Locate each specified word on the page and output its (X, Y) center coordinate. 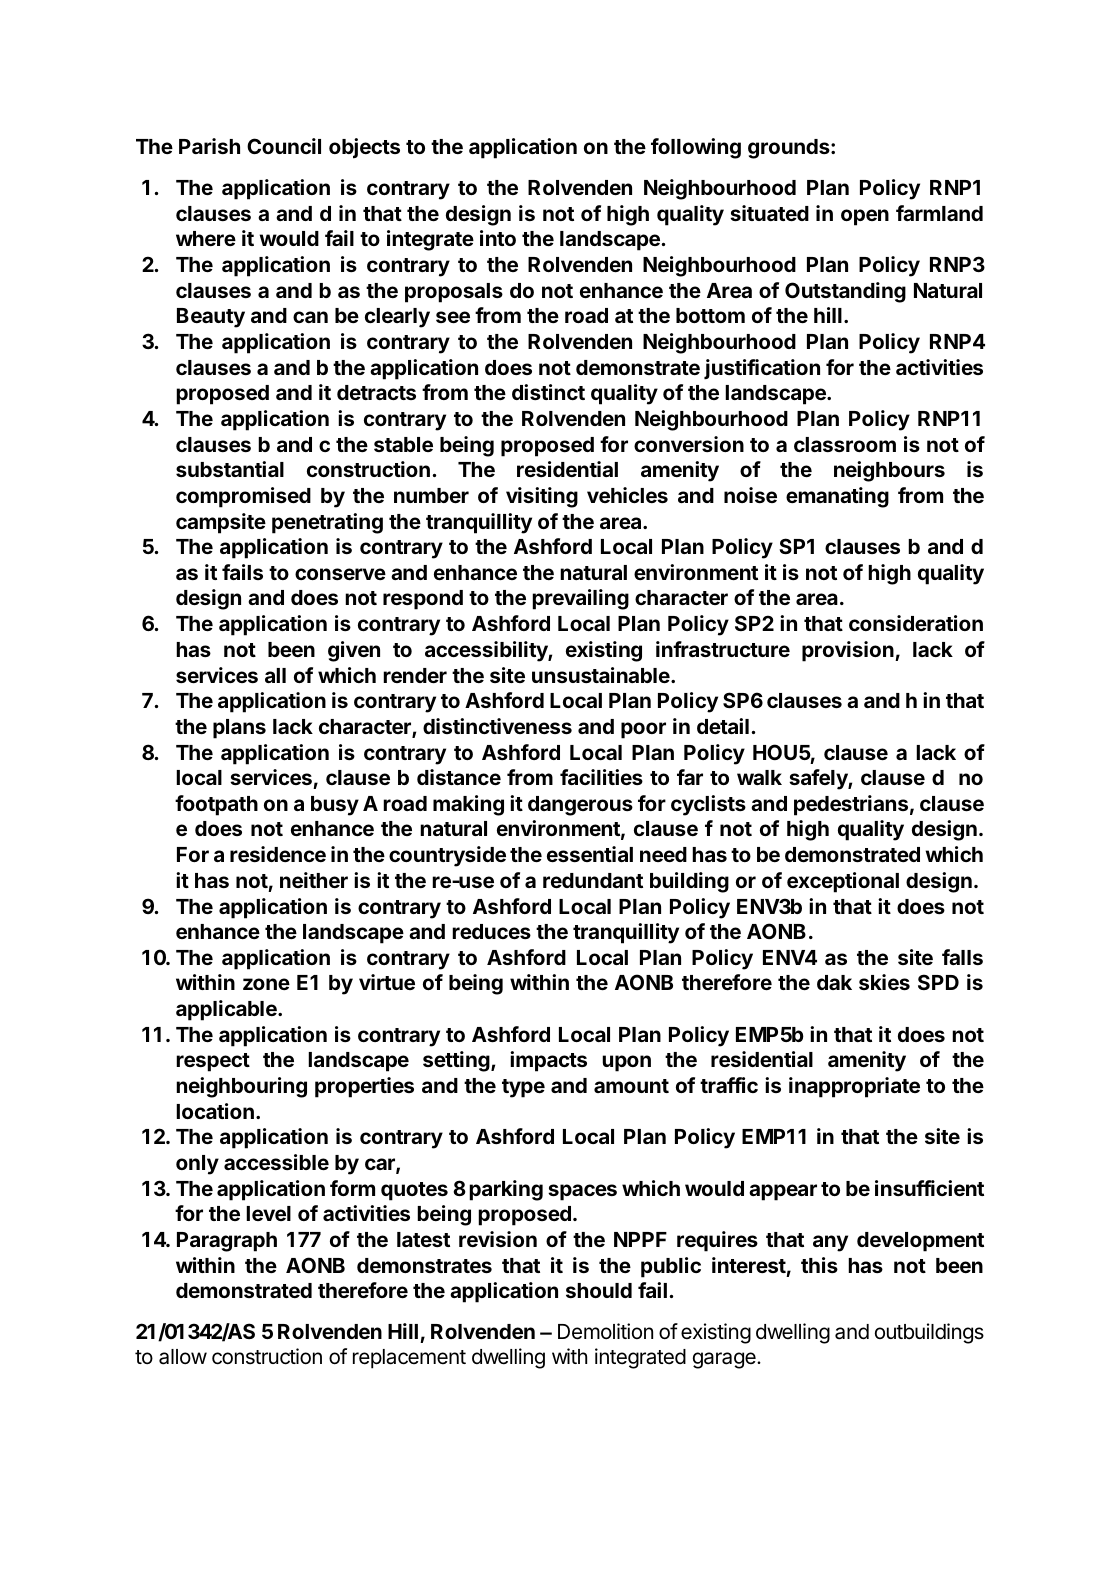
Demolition (605, 1331)
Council (284, 146)
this (819, 1265)
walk (759, 777)
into (498, 238)
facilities (601, 777)
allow (183, 1357)
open (865, 217)
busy (335, 806)
